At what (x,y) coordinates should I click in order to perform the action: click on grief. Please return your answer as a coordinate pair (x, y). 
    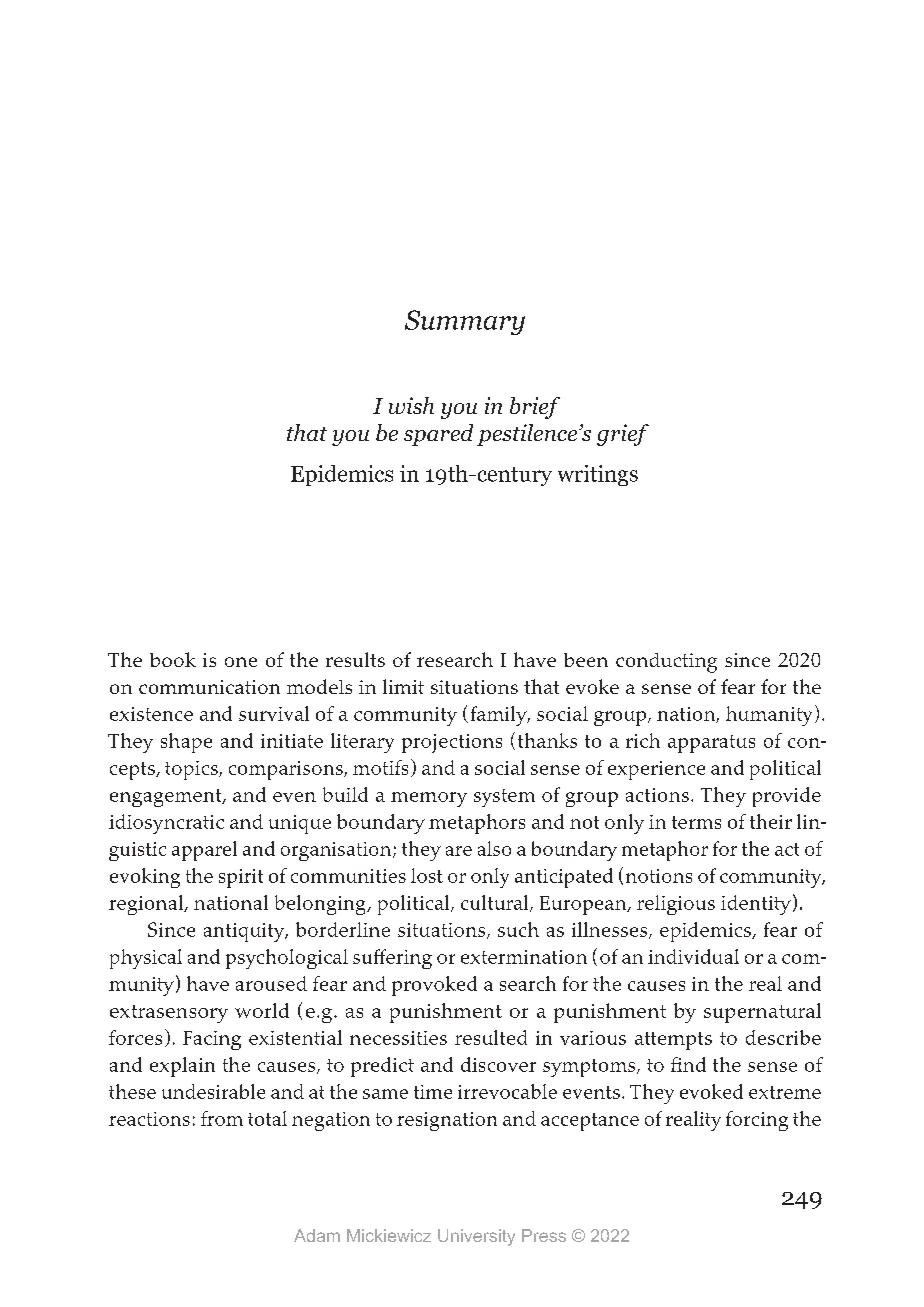
    Looking at the image, I should click on (623, 435).
